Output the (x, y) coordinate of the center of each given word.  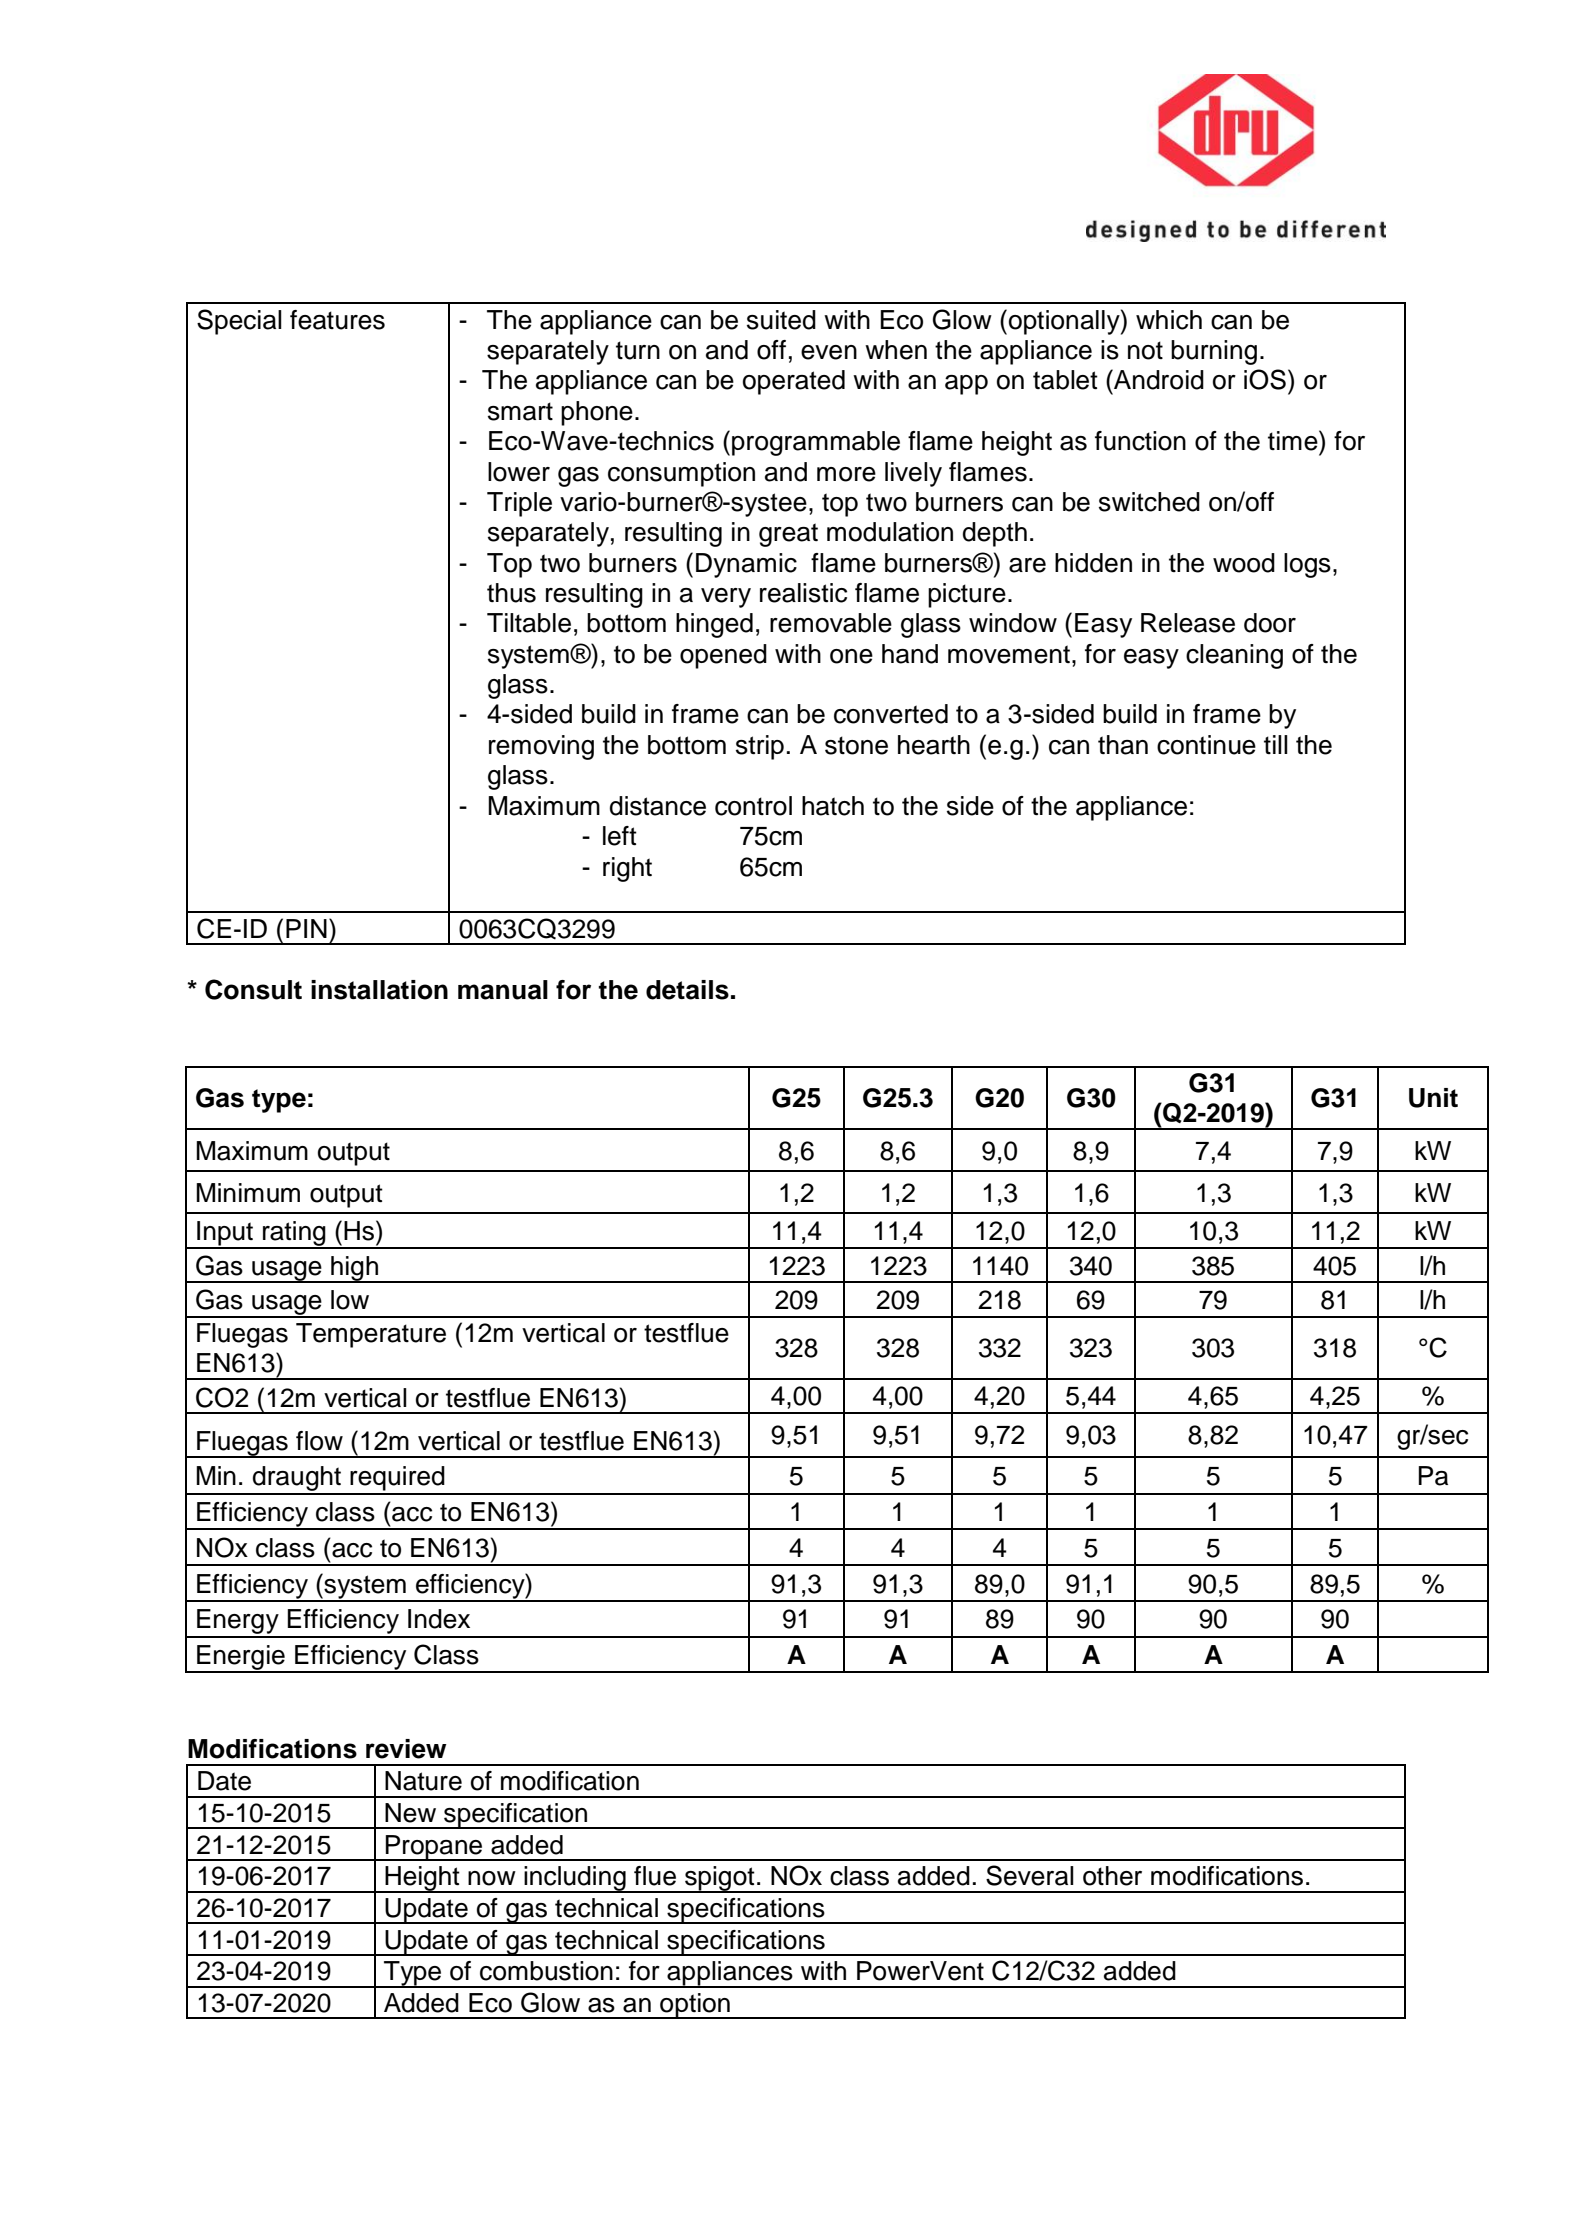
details (687, 990)
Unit (1433, 1098)
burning (1214, 352)
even (829, 352)
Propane (434, 1848)
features (337, 320)
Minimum (248, 1193)
